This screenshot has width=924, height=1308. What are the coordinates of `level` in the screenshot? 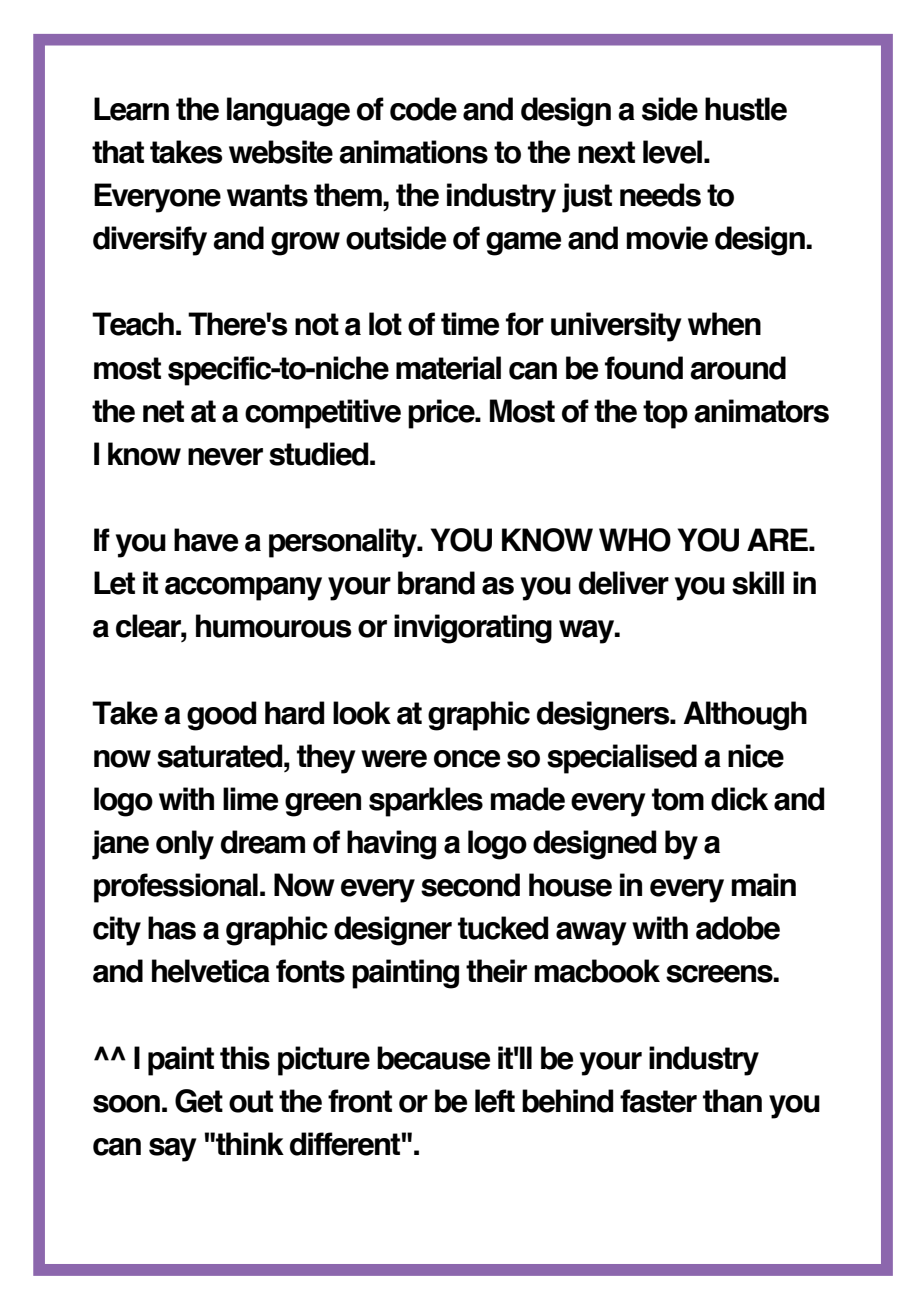 It's located at (674, 152).
